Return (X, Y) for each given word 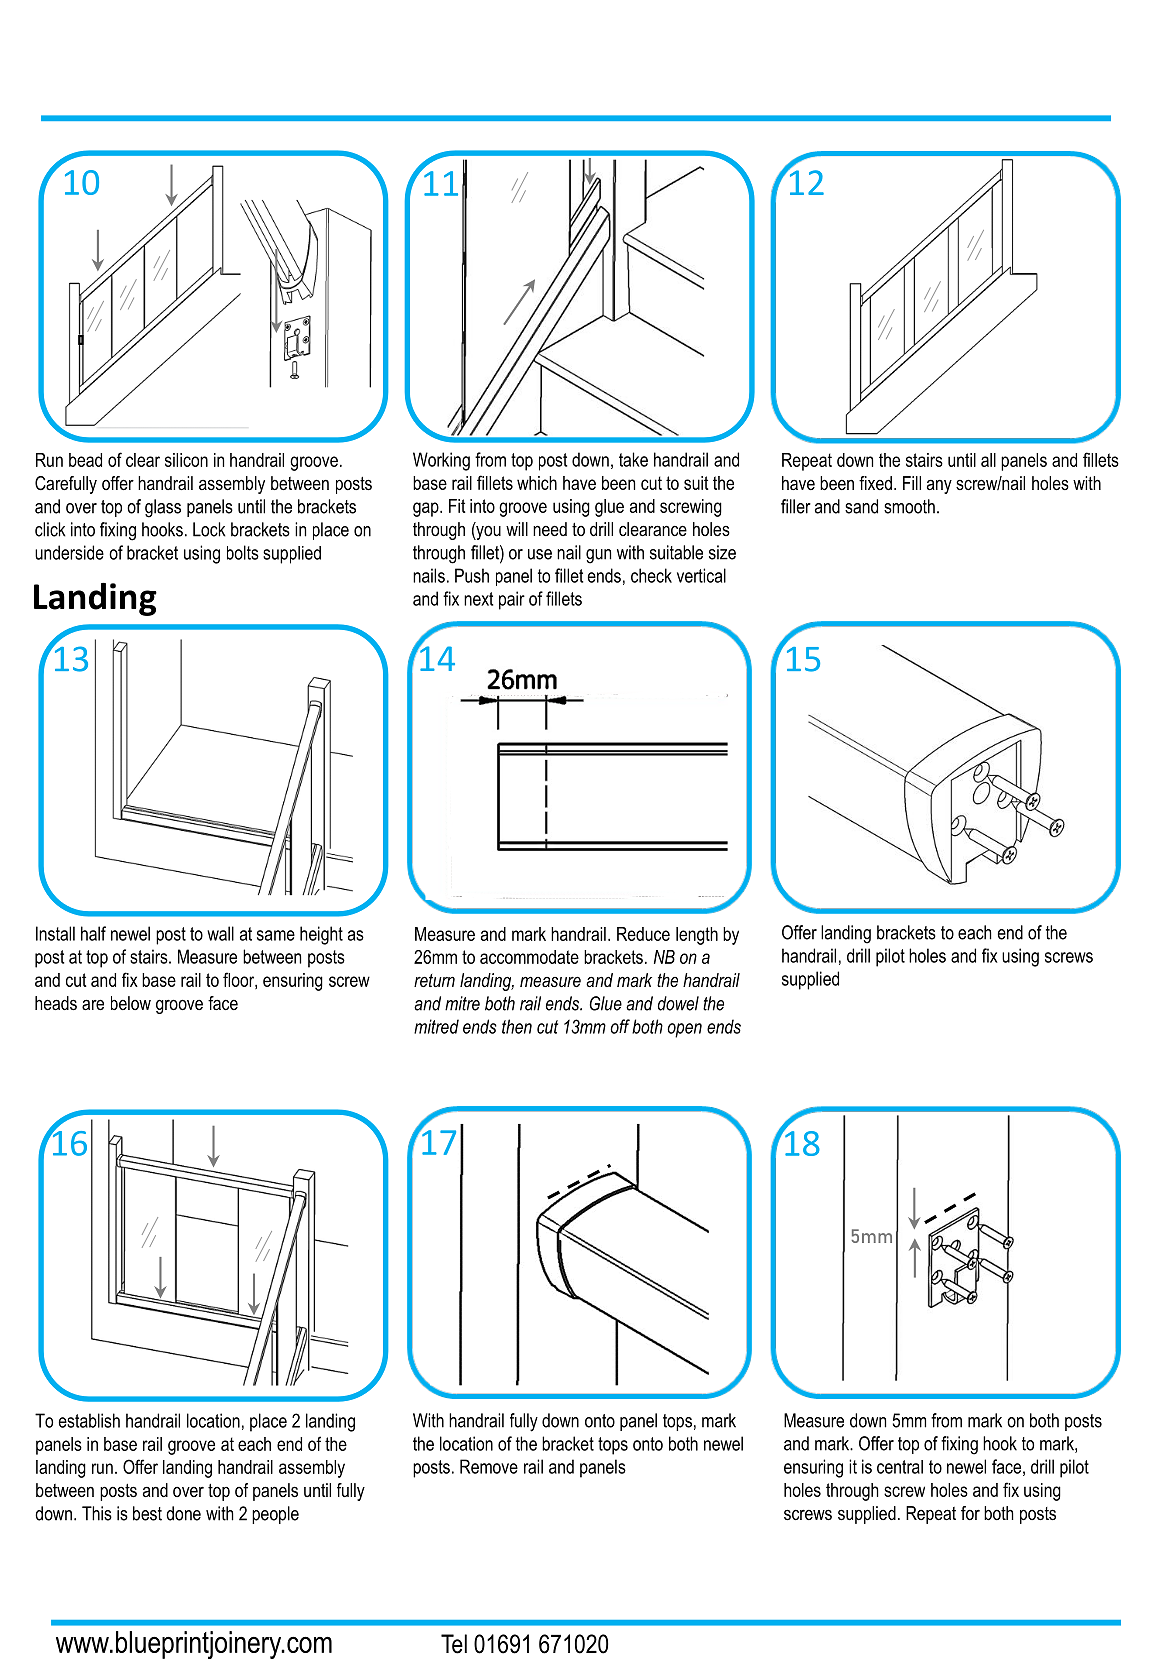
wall (220, 933)
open (684, 1030)
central (900, 1467)
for (970, 1513)
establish (89, 1420)
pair (512, 600)
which (537, 483)
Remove (489, 1466)
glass (163, 508)
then (517, 1026)
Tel (454, 1644)
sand (861, 506)
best (147, 1513)
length (697, 936)
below (131, 1003)
